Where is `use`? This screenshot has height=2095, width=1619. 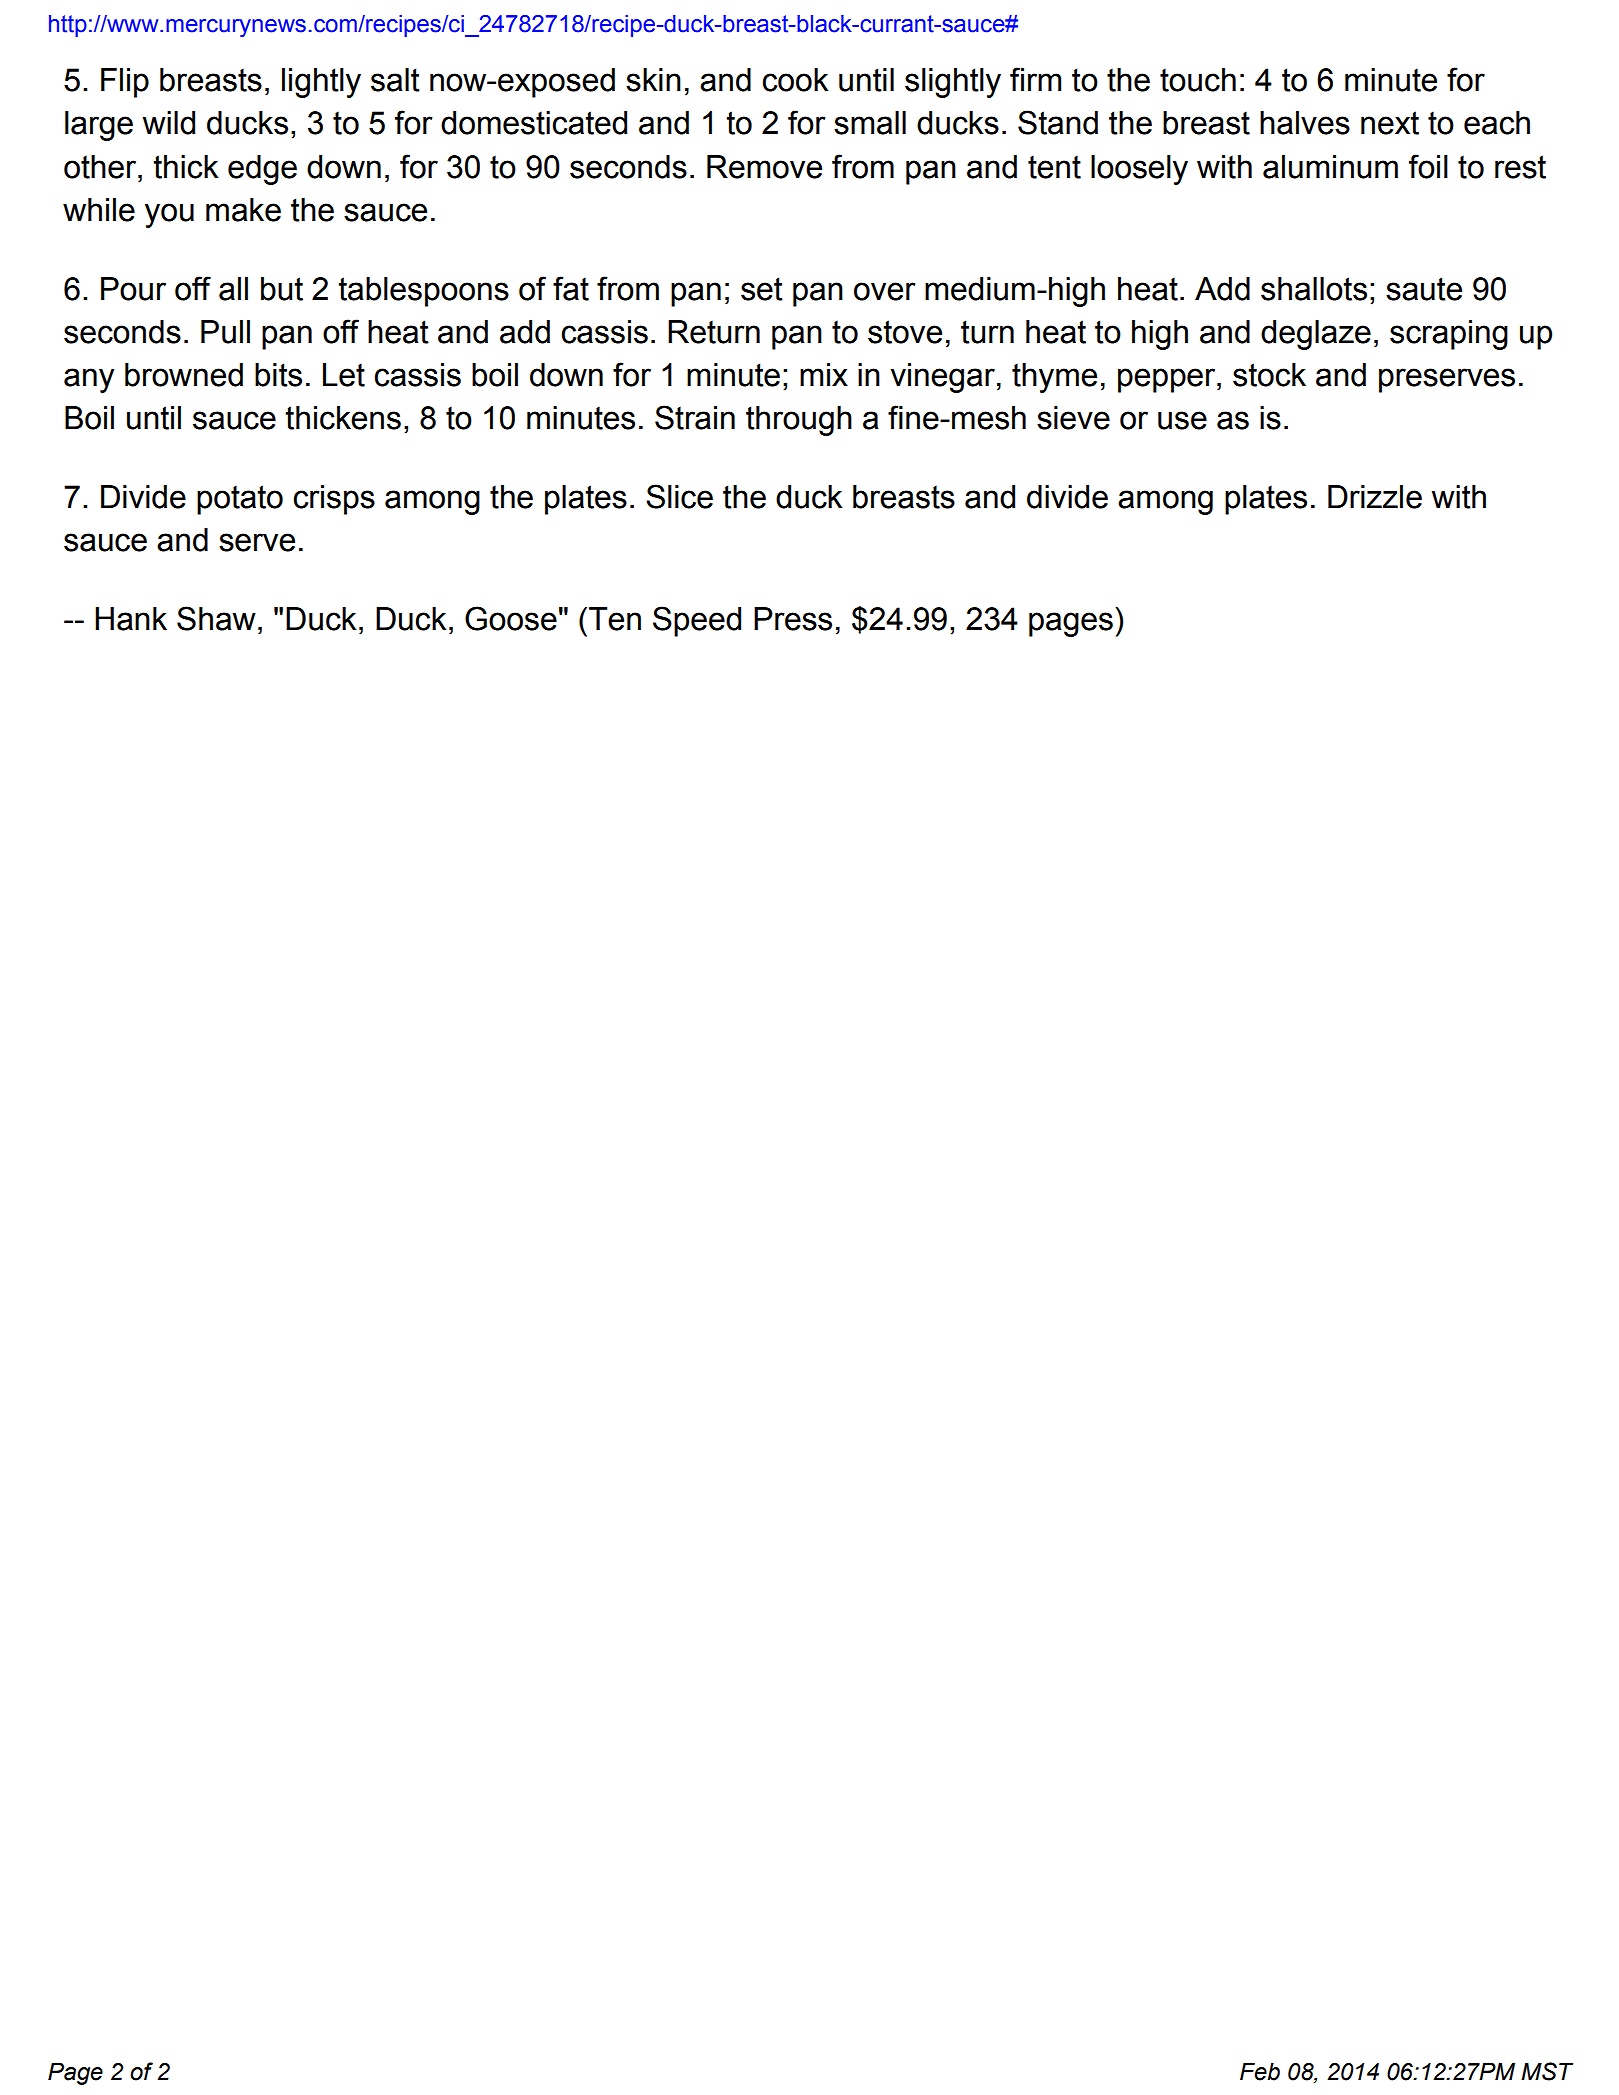 use is located at coordinates (1182, 420).
